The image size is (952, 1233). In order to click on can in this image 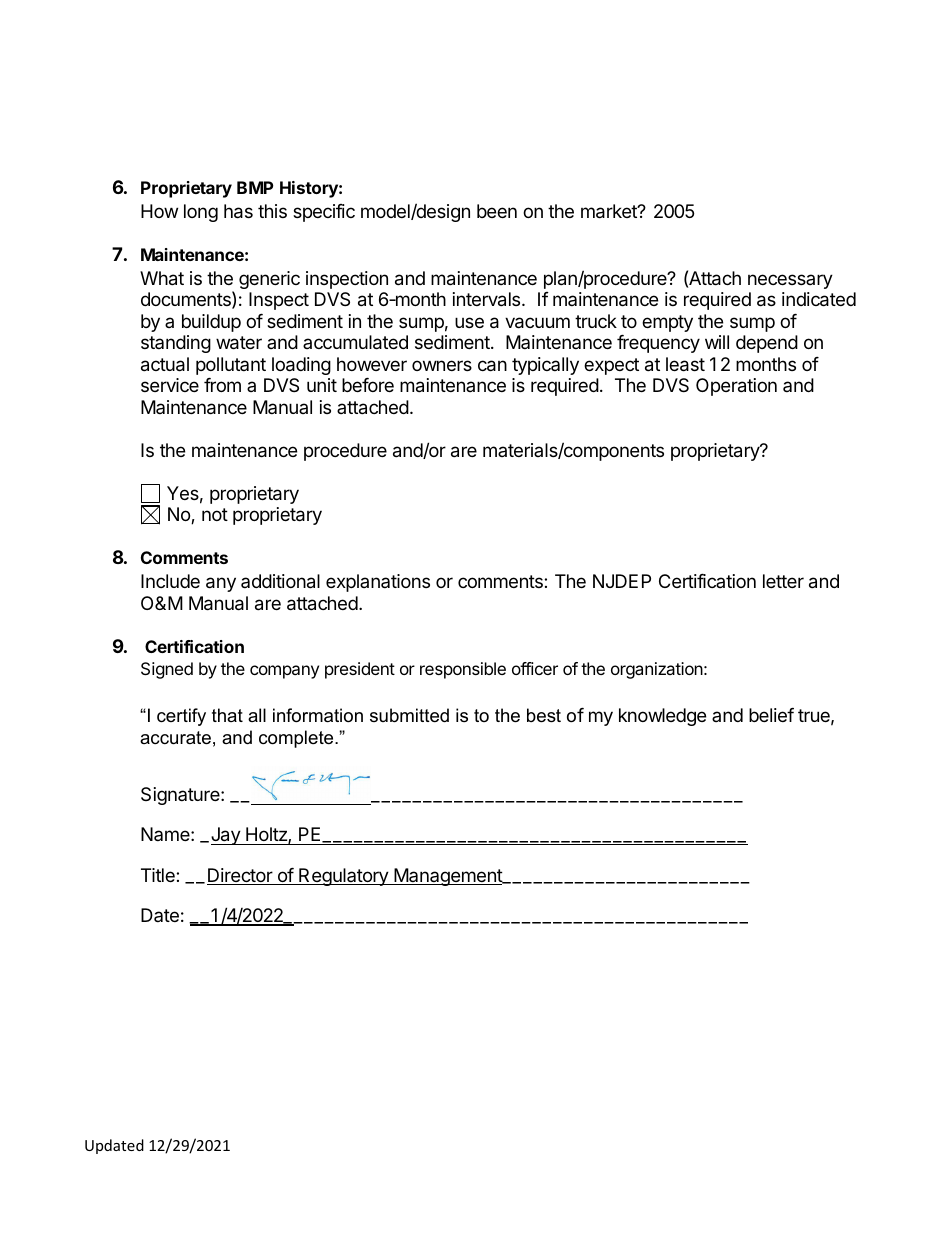, I will do `click(492, 366)`.
